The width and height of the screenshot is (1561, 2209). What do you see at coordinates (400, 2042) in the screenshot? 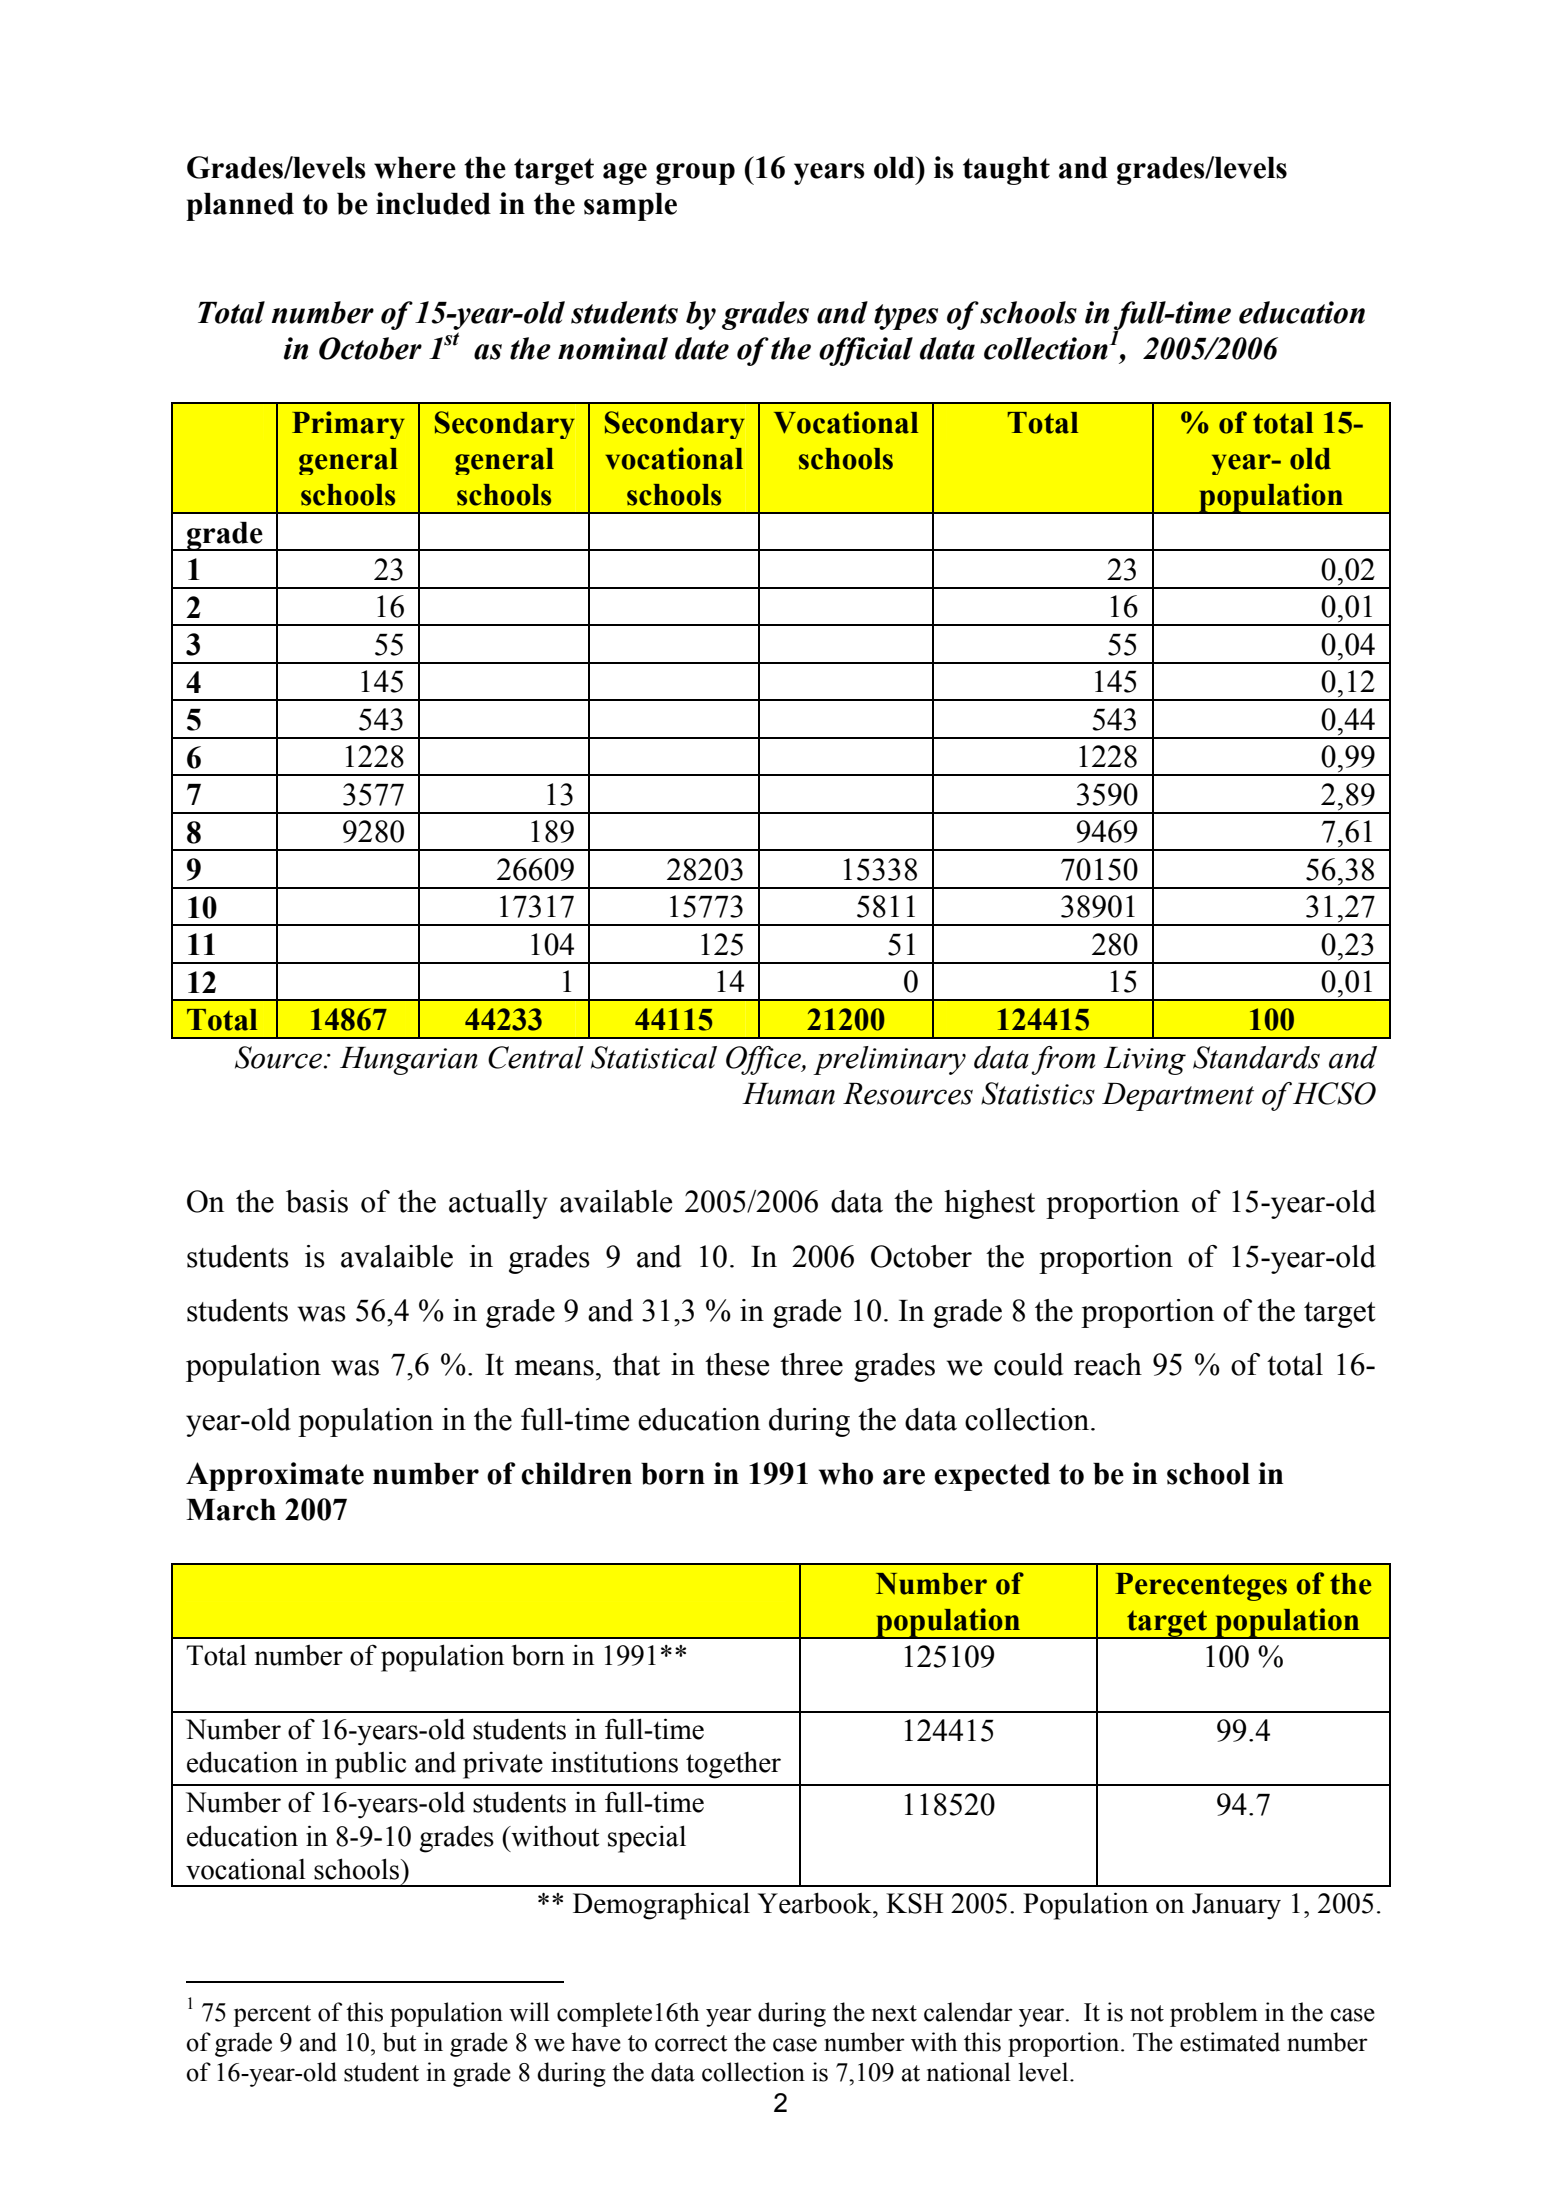
I see `but` at bounding box center [400, 2042].
